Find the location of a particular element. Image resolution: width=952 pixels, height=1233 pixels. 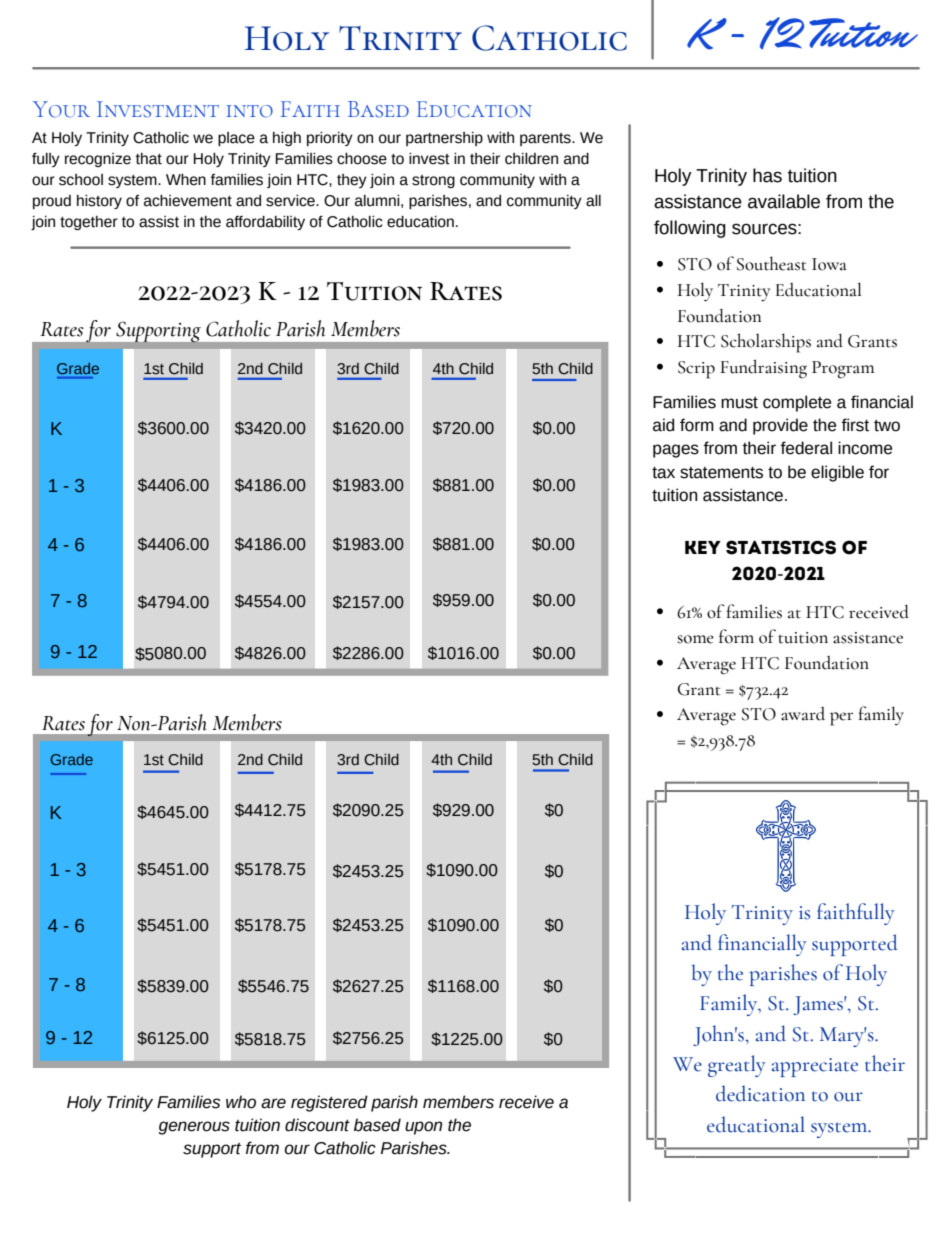

generous is located at coordinates (194, 1128).
